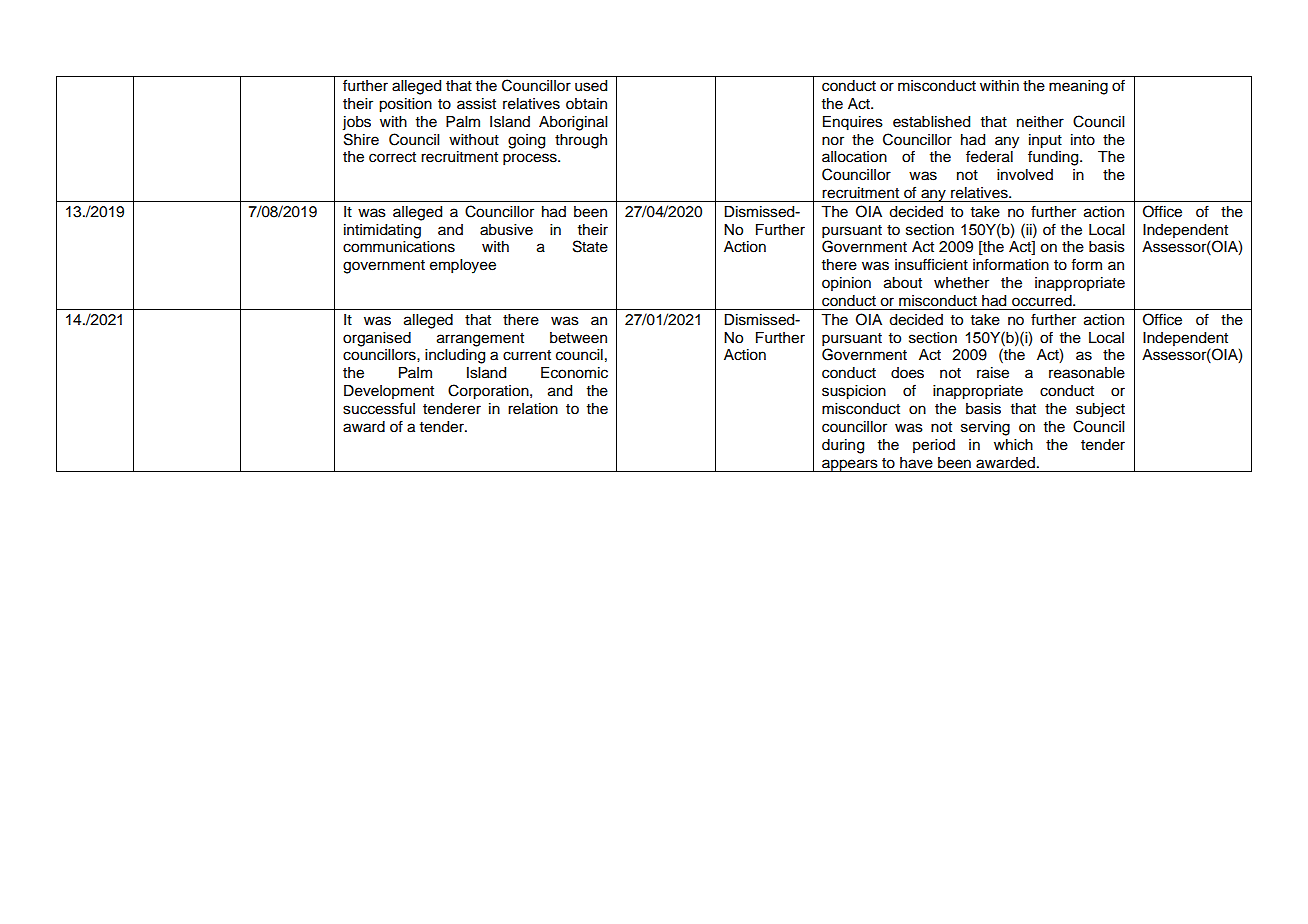  I want to click on successful, so click(379, 408).
